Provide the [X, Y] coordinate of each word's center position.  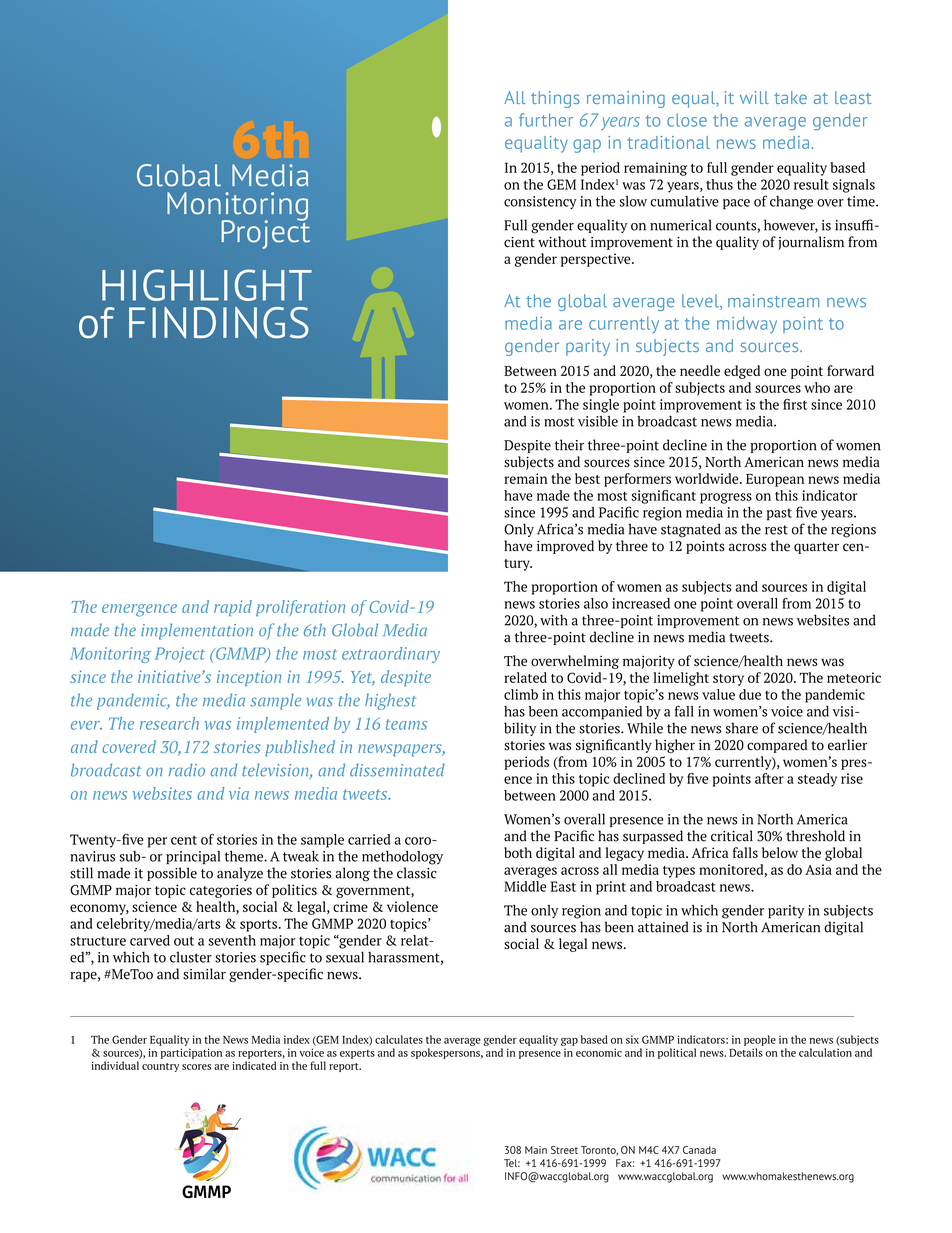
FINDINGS [219, 323]
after [769, 778]
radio [187, 770]
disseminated [397, 770]
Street [564, 1150]
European [775, 480]
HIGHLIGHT [207, 285]
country [160, 1067]
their [569, 445]
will [754, 97]
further [546, 120]
